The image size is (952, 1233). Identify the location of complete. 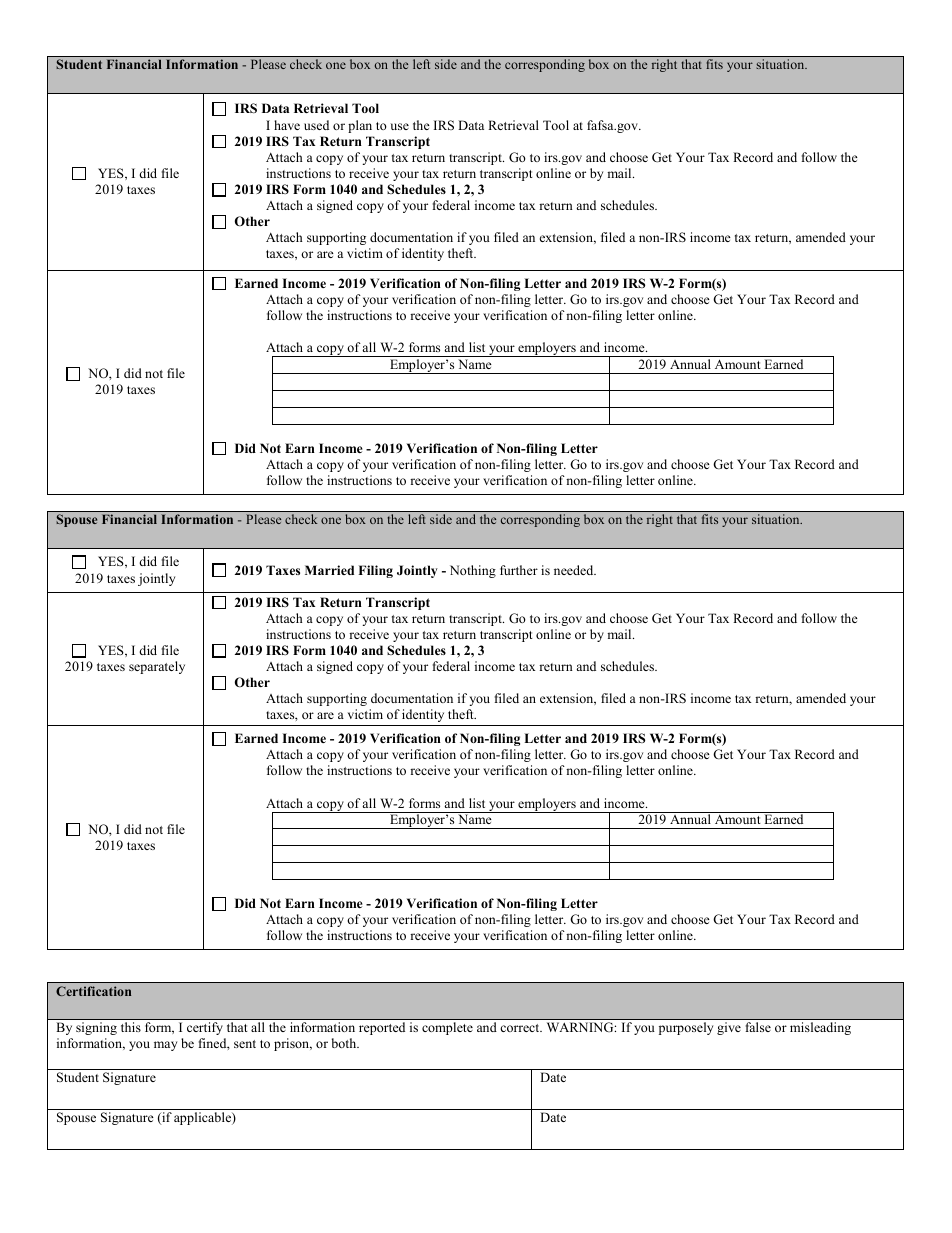
(447, 1028).
